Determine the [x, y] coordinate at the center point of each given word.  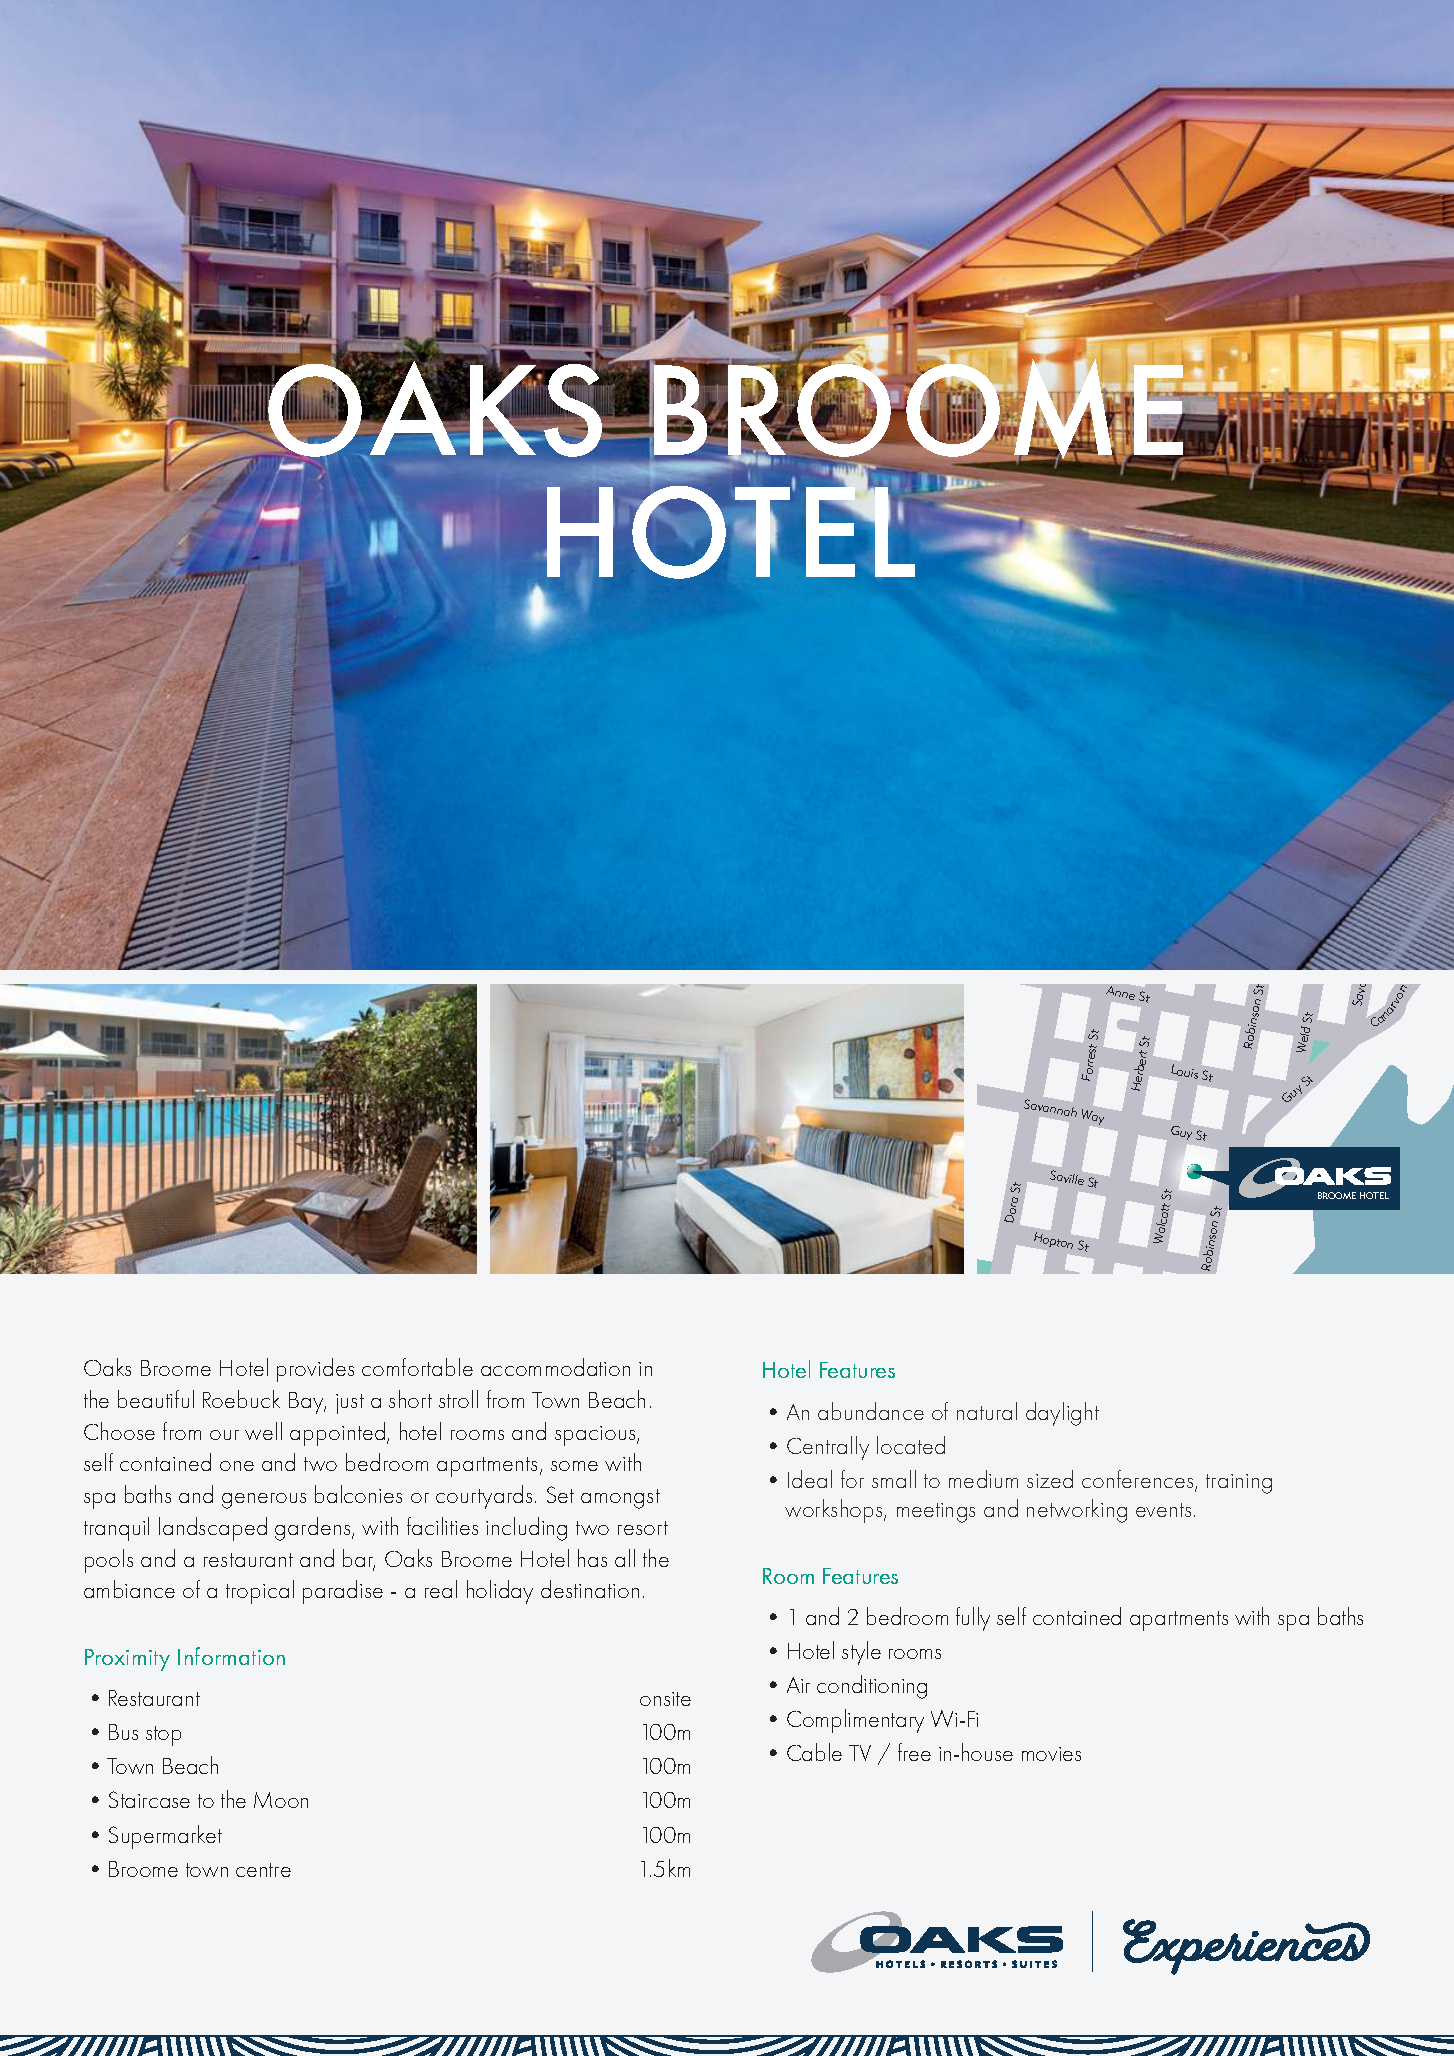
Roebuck [241, 1399]
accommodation [555, 1367]
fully [973, 1619]
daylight [1062, 1414]
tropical [260, 1592]
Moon [281, 1800]
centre [263, 1870]
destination [590, 1589]
